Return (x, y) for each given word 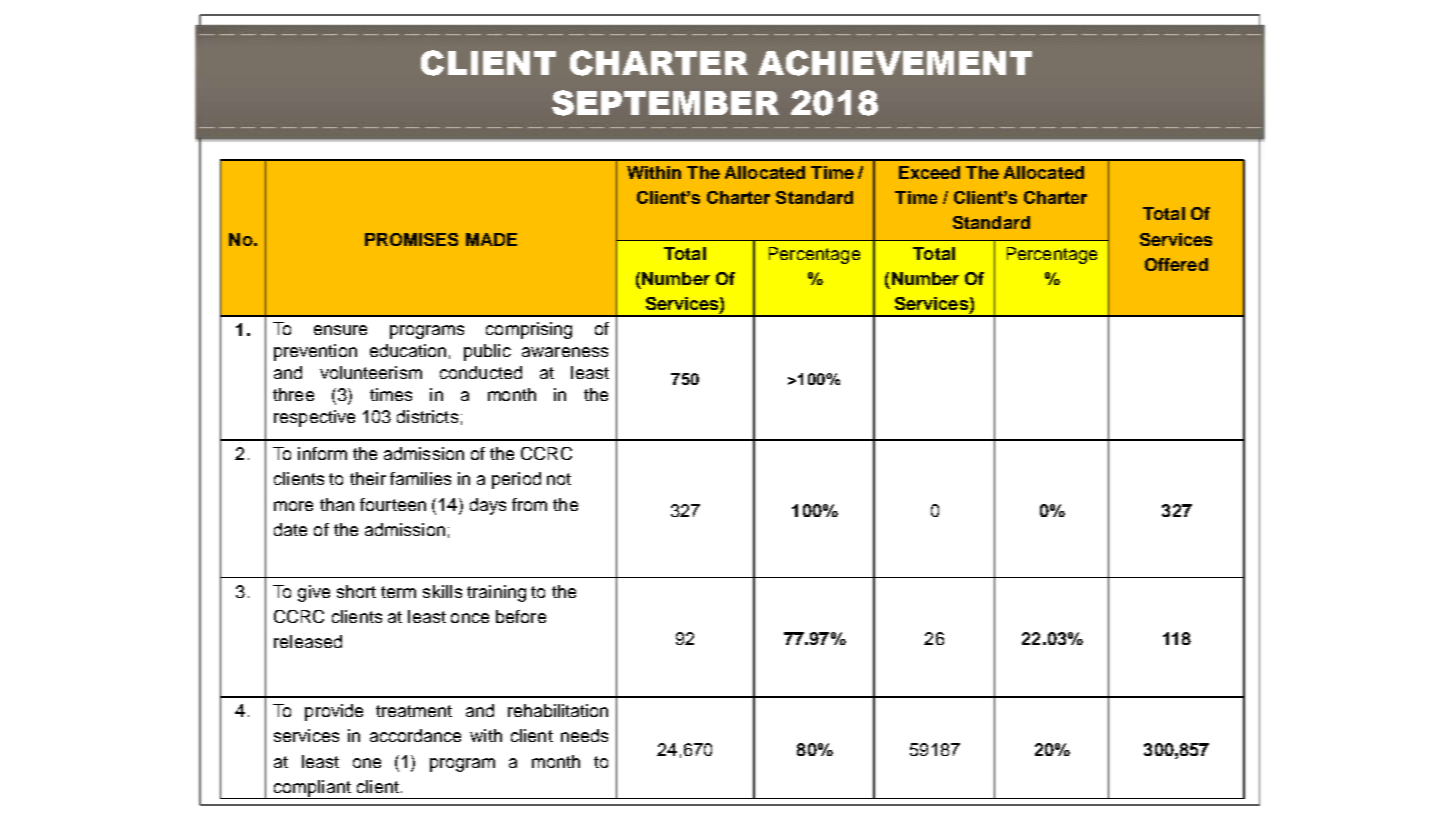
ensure (340, 330)
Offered (1176, 264)
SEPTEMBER (665, 103)
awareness (565, 352)
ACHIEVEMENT (895, 63)
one (367, 763)
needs (584, 735)
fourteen (393, 504)
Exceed (929, 172)
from (529, 504)
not (559, 479)
